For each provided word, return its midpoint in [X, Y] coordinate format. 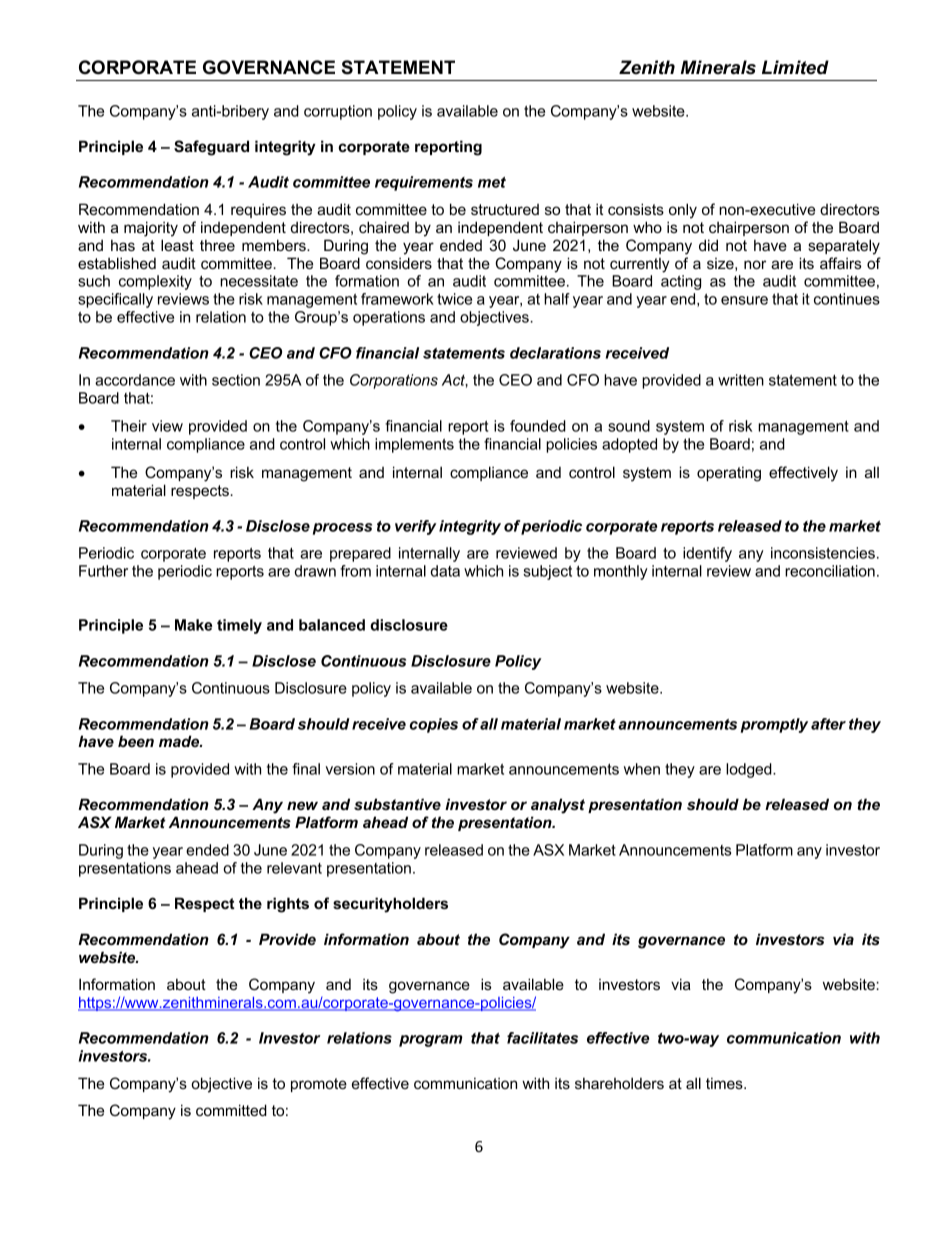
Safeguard [211, 148]
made [180, 741]
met [492, 182]
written [741, 380]
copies [434, 725]
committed [231, 1110]
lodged [750, 770]
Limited [795, 67]
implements [414, 445]
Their [129, 426]
